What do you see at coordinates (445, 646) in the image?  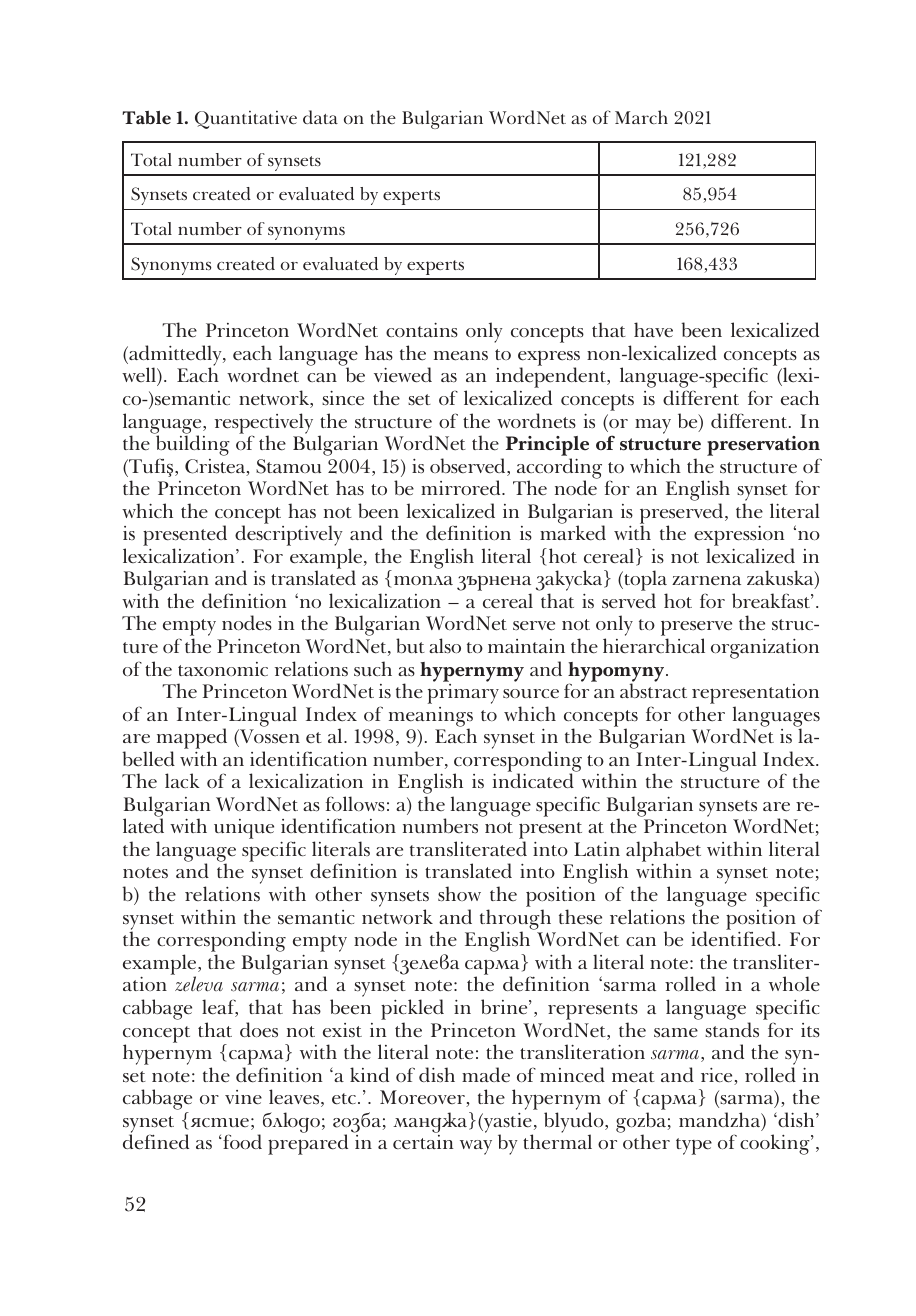 I see `also` at bounding box center [445, 646].
